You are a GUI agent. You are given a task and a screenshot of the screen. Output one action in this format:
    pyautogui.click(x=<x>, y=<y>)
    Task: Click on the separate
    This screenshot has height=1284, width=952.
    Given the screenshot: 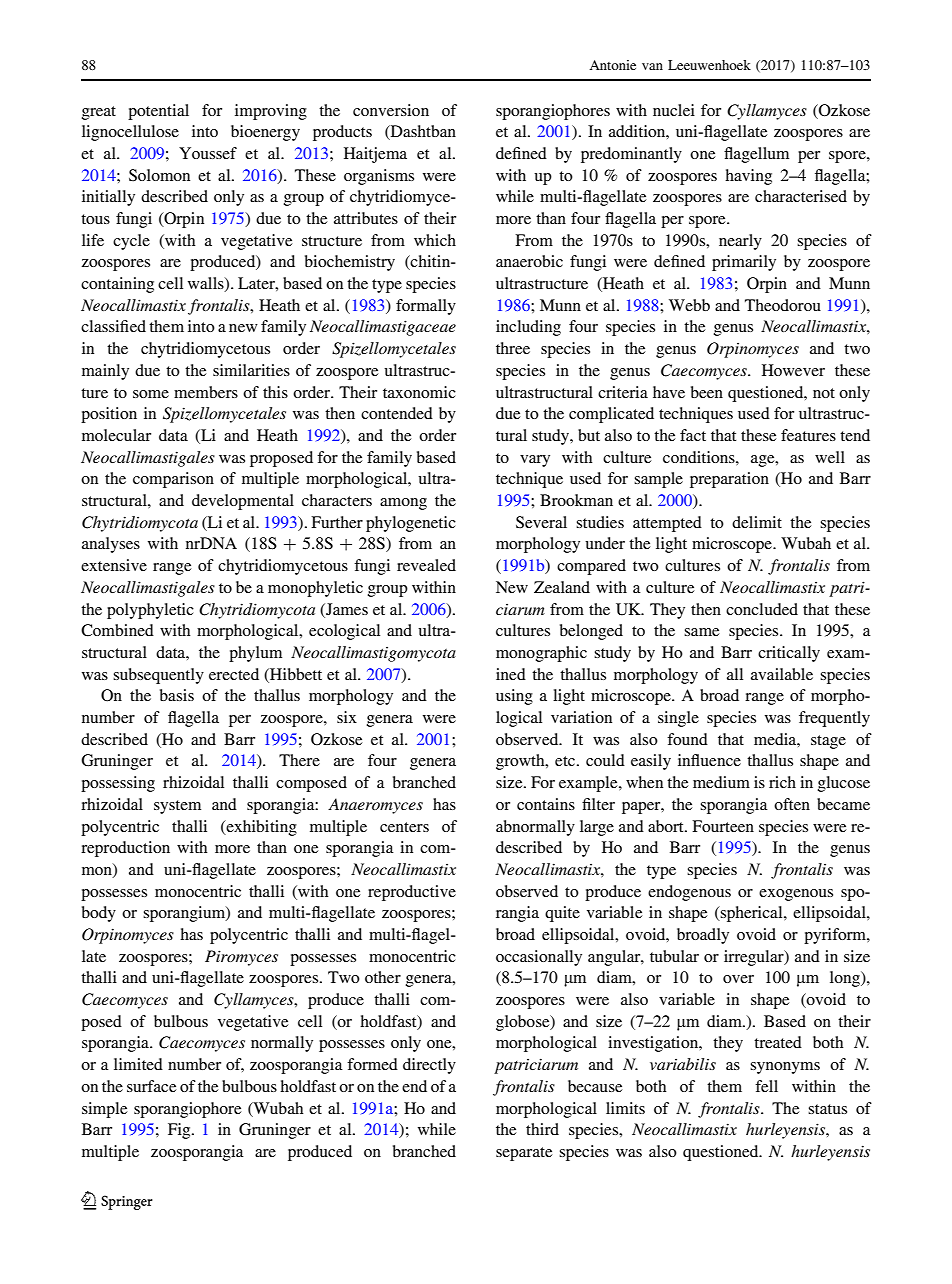 What is the action you would take?
    pyautogui.click(x=524, y=1154)
